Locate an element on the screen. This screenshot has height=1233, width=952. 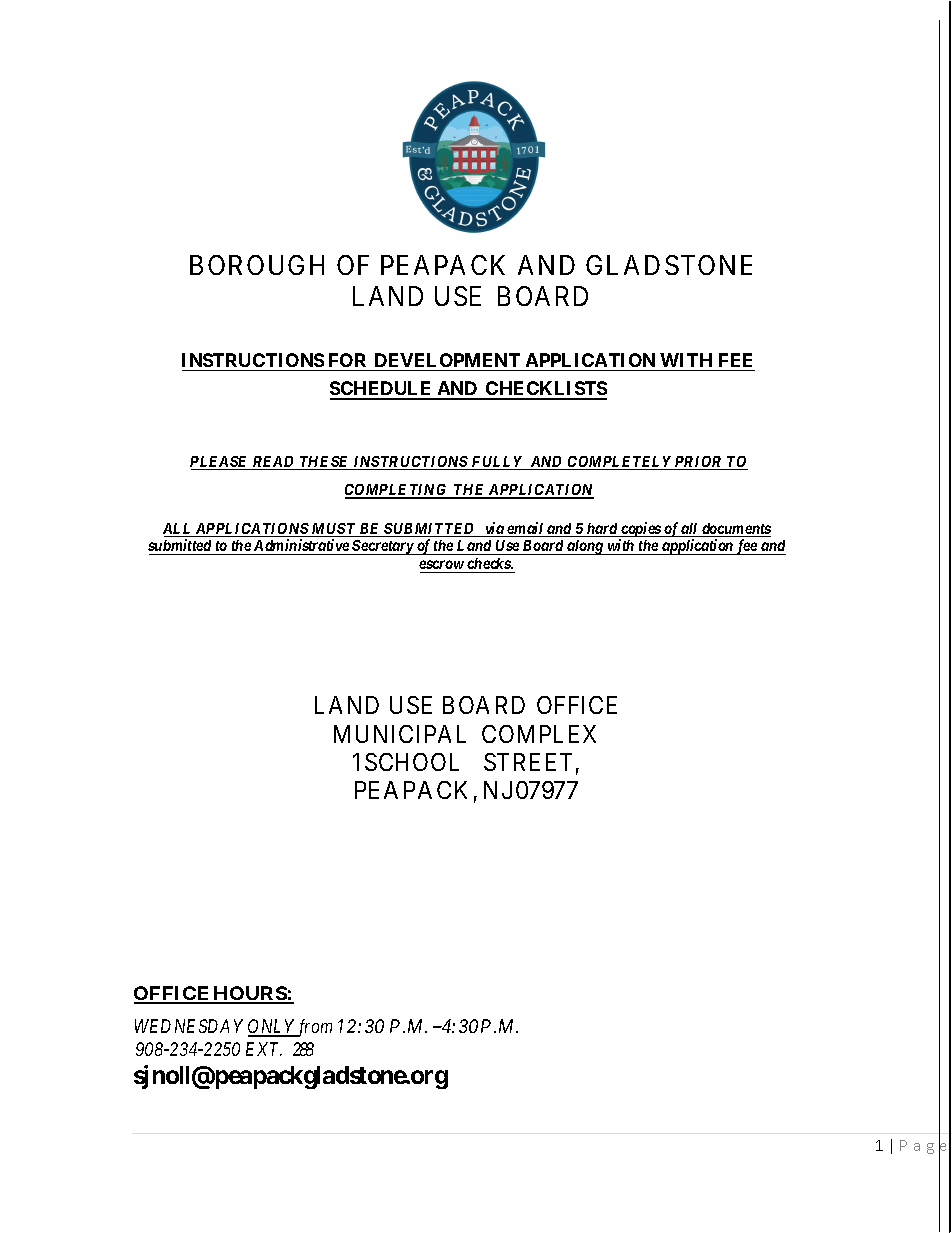
MUNICIPAL is located at coordinates (400, 734).
